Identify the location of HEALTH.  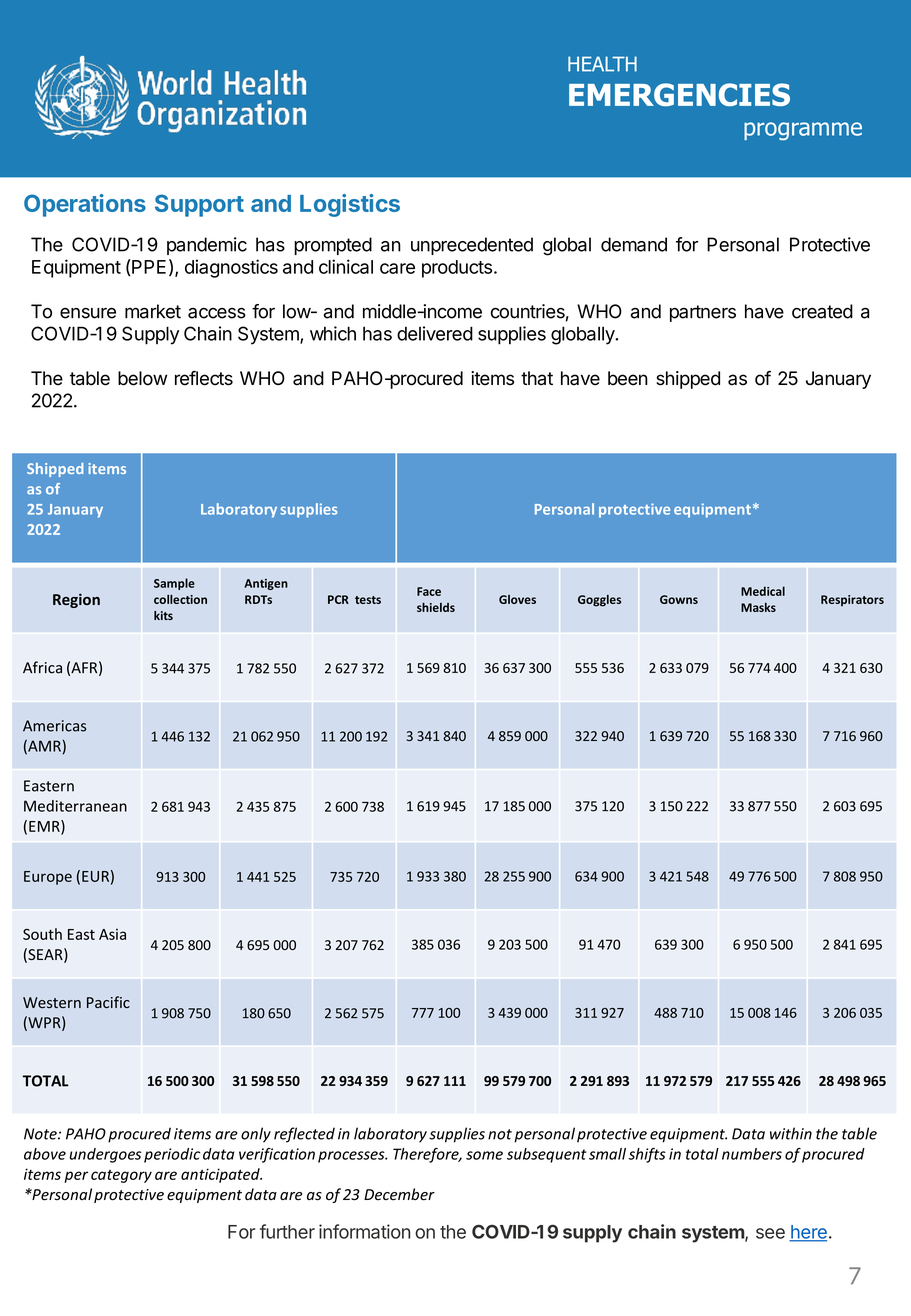
(602, 64).
